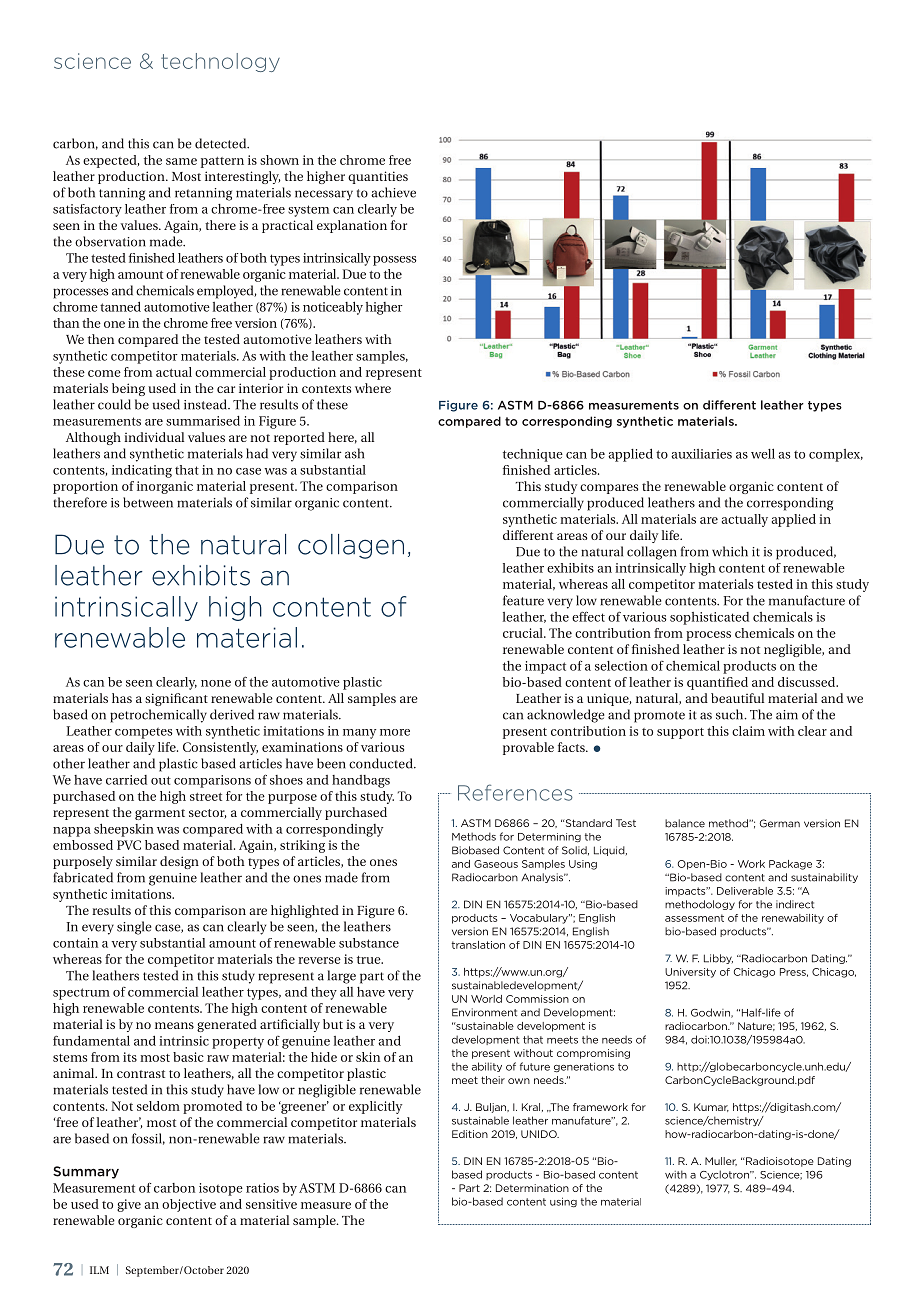  Describe the element at coordinates (532, 1188) in the page. I see `Determination` at that location.
